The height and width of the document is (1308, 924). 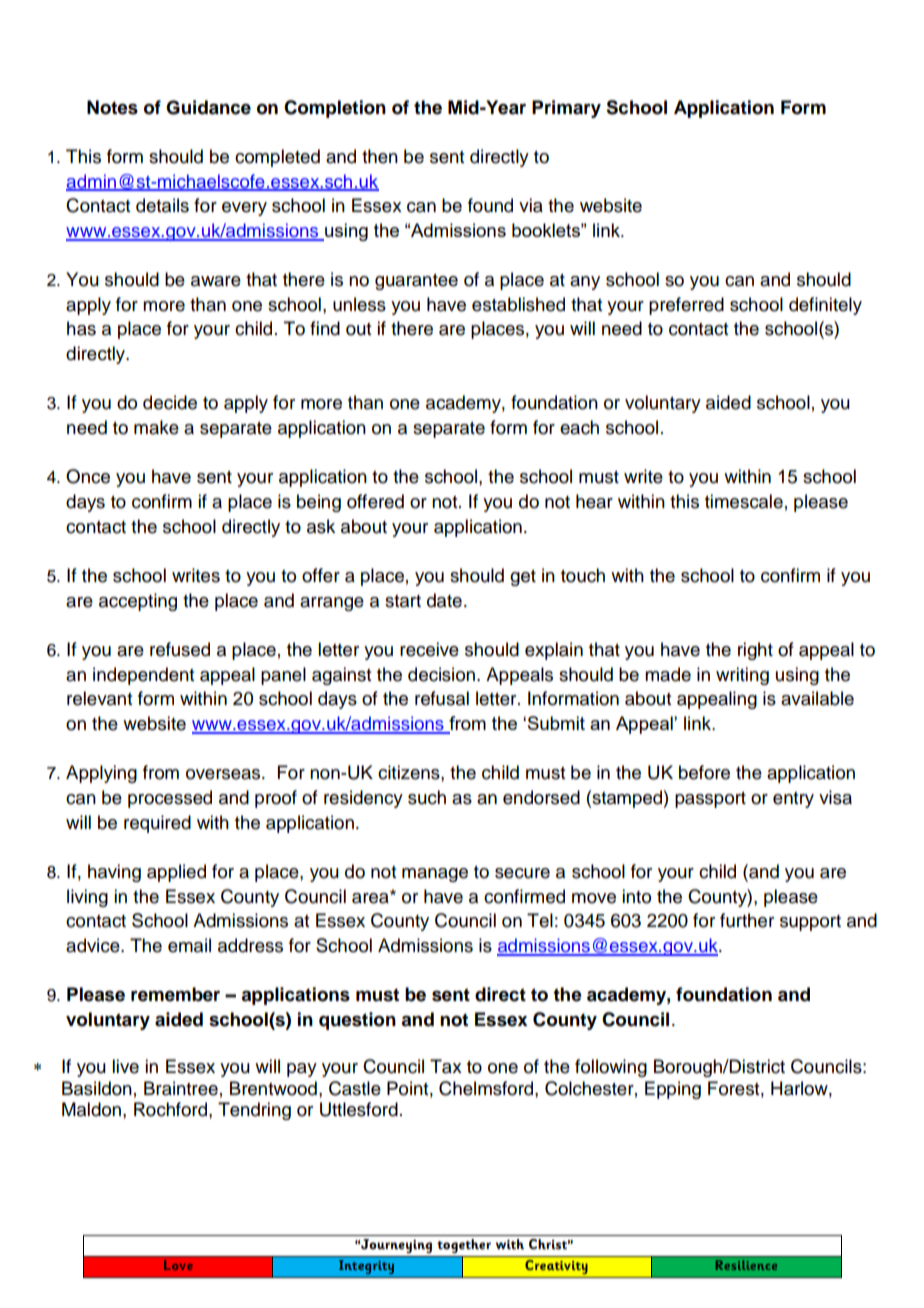 I want to click on Love, so click(x=178, y=1265).
